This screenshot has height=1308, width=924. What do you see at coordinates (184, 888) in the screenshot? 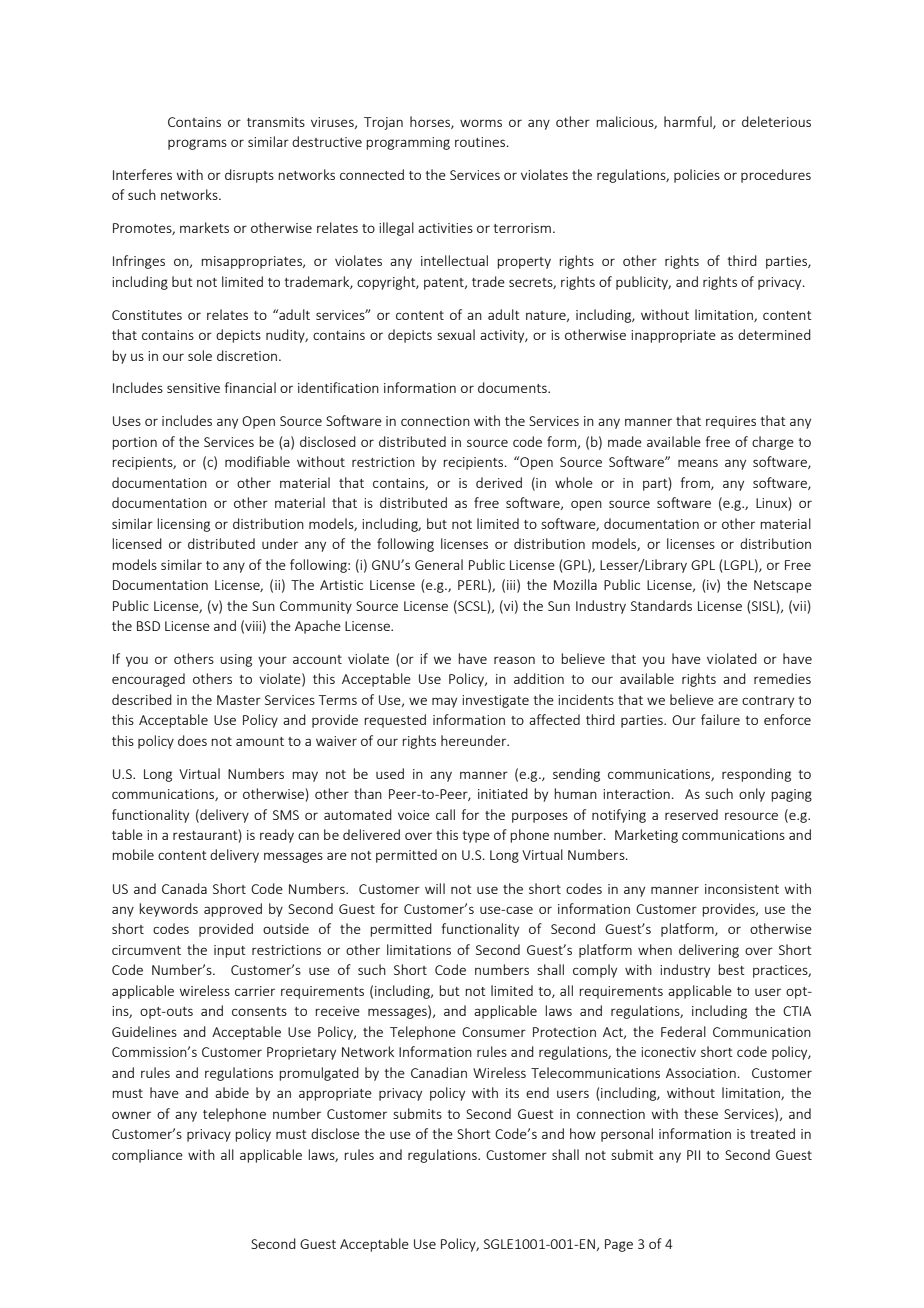
I see `Canada` at bounding box center [184, 888].
